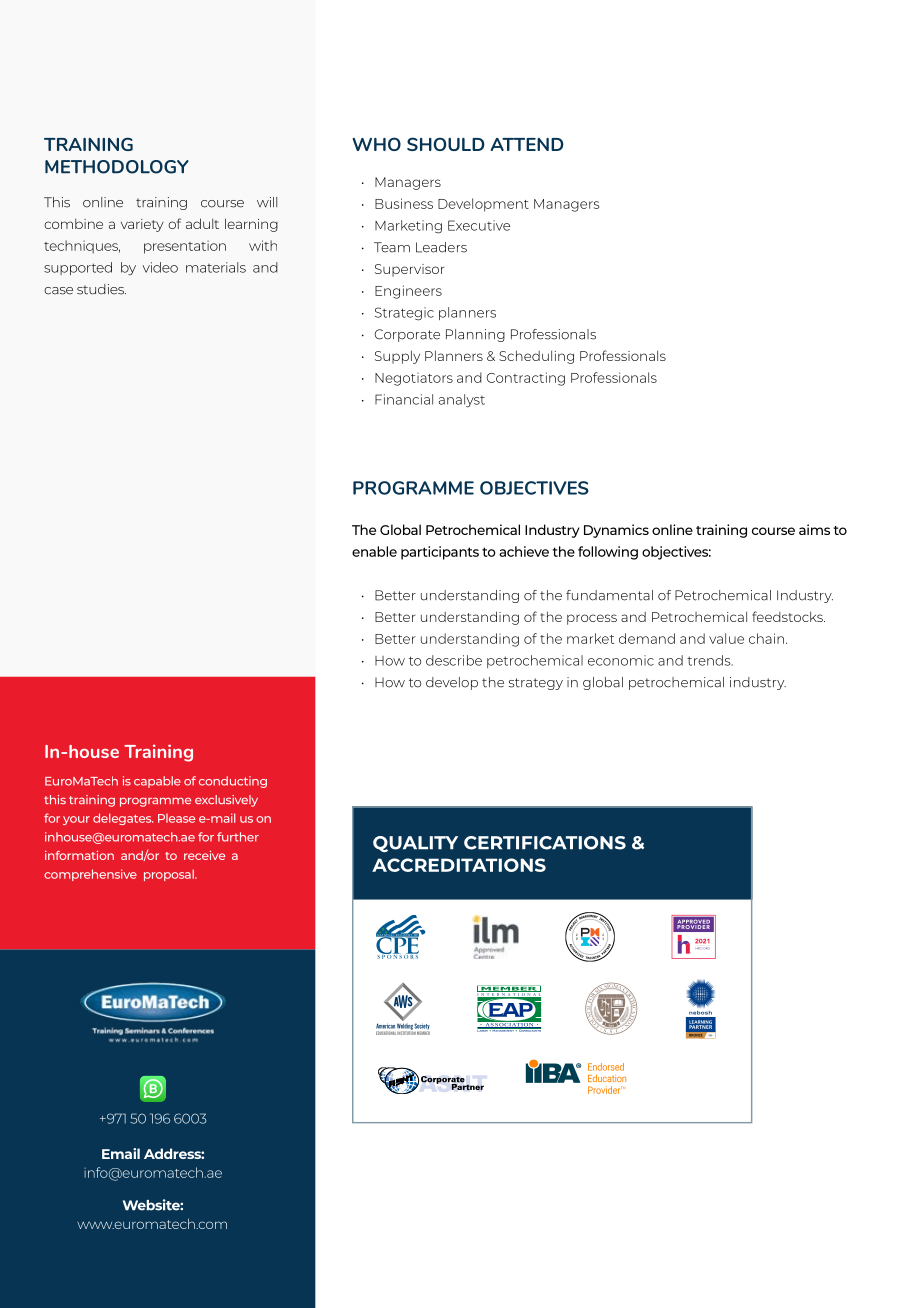  Describe the element at coordinates (374, 551) in the image. I see `enable` at that location.
